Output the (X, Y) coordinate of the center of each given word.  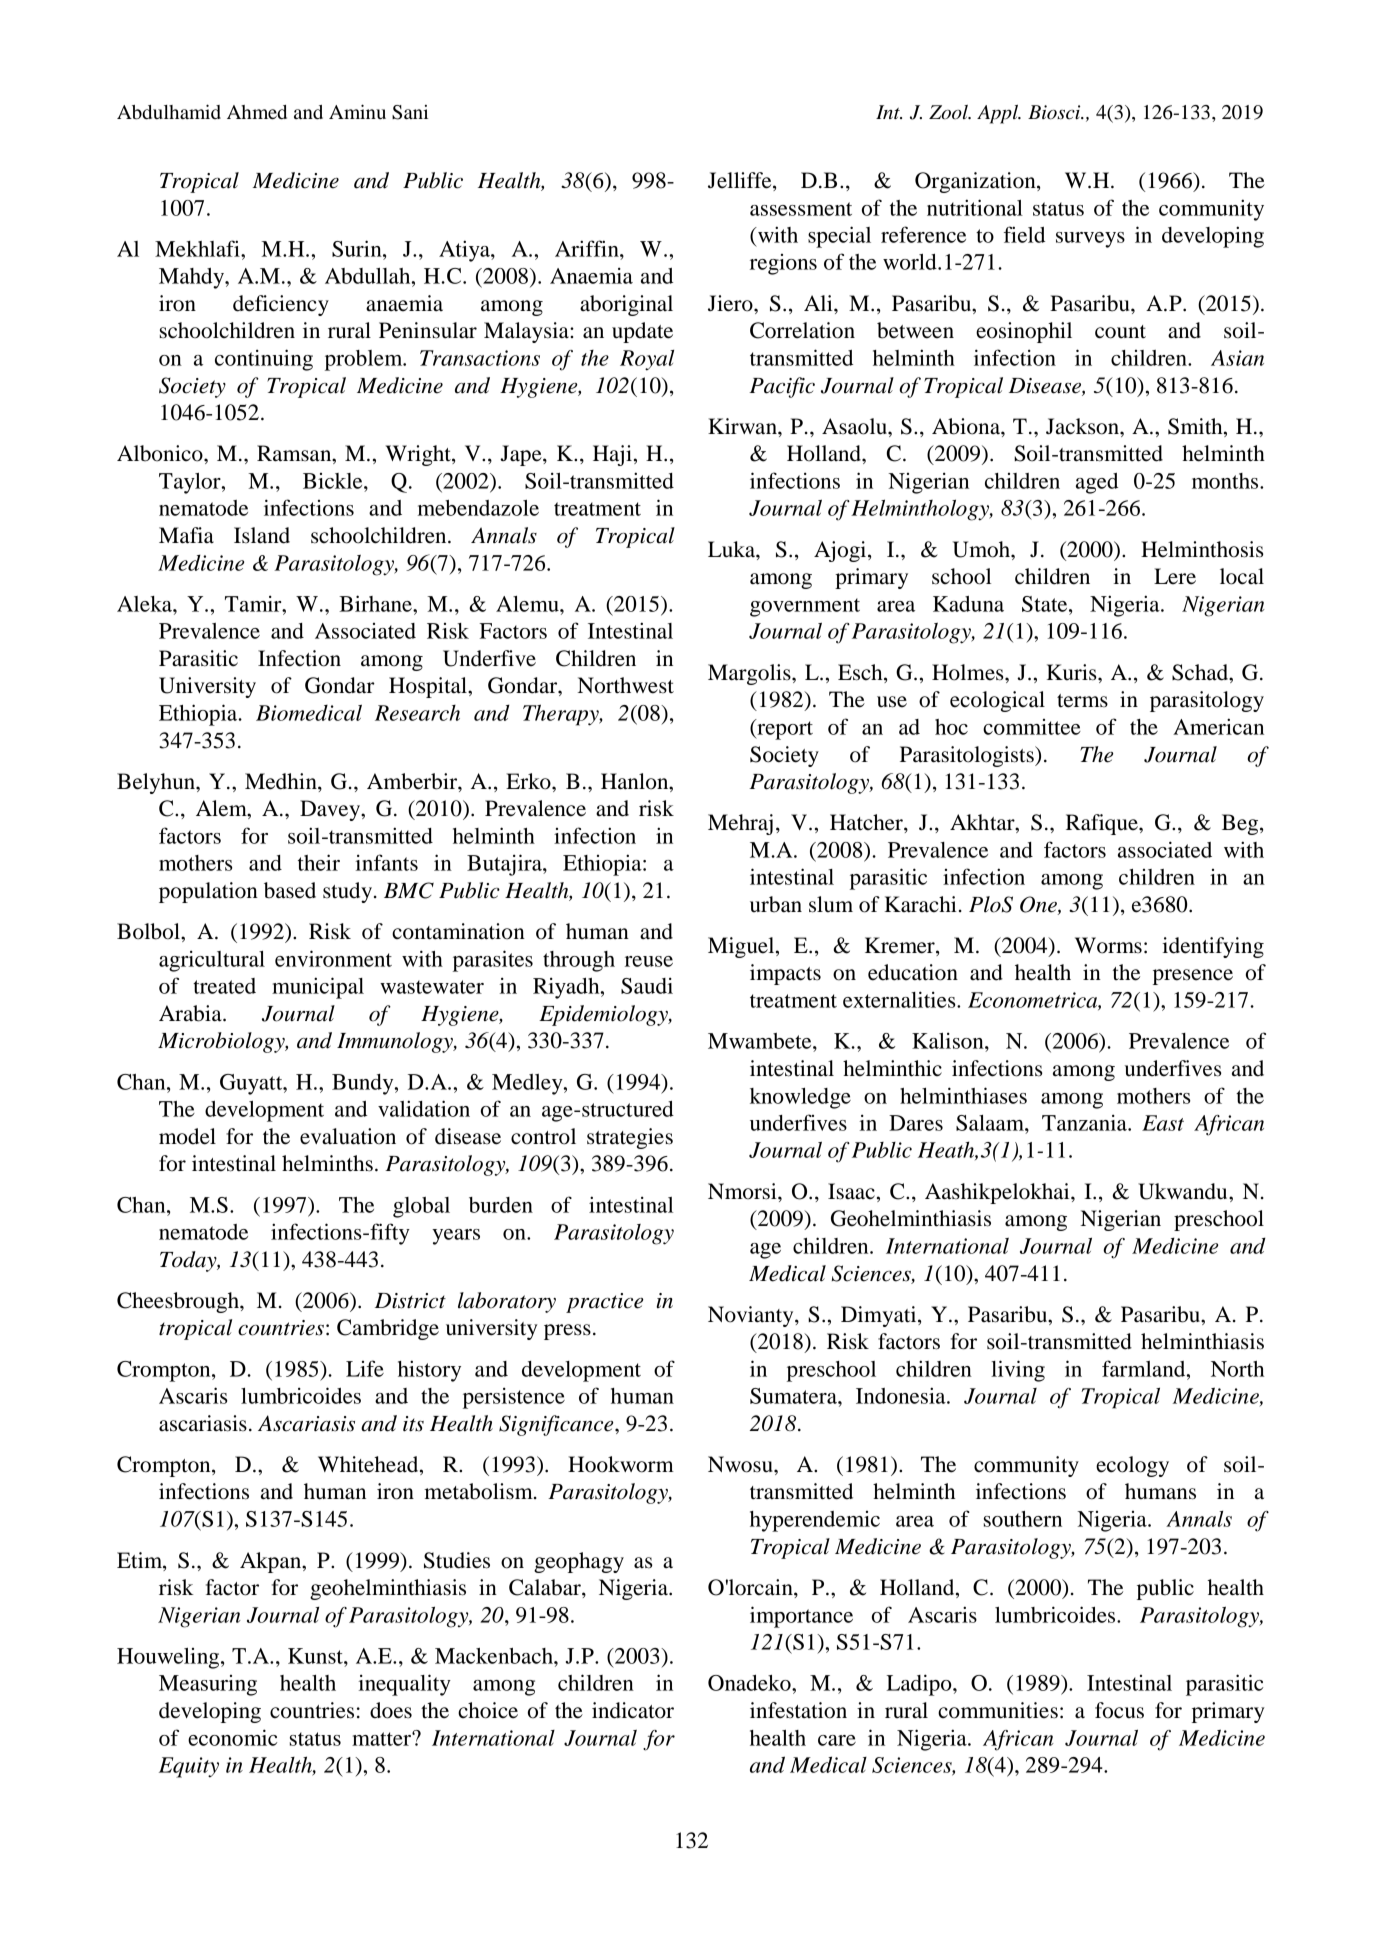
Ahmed (257, 112)
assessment (801, 209)
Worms (1108, 945)
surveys (1090, 240)
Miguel (742, 947)
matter (382, 1739)
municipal (318, 988)
